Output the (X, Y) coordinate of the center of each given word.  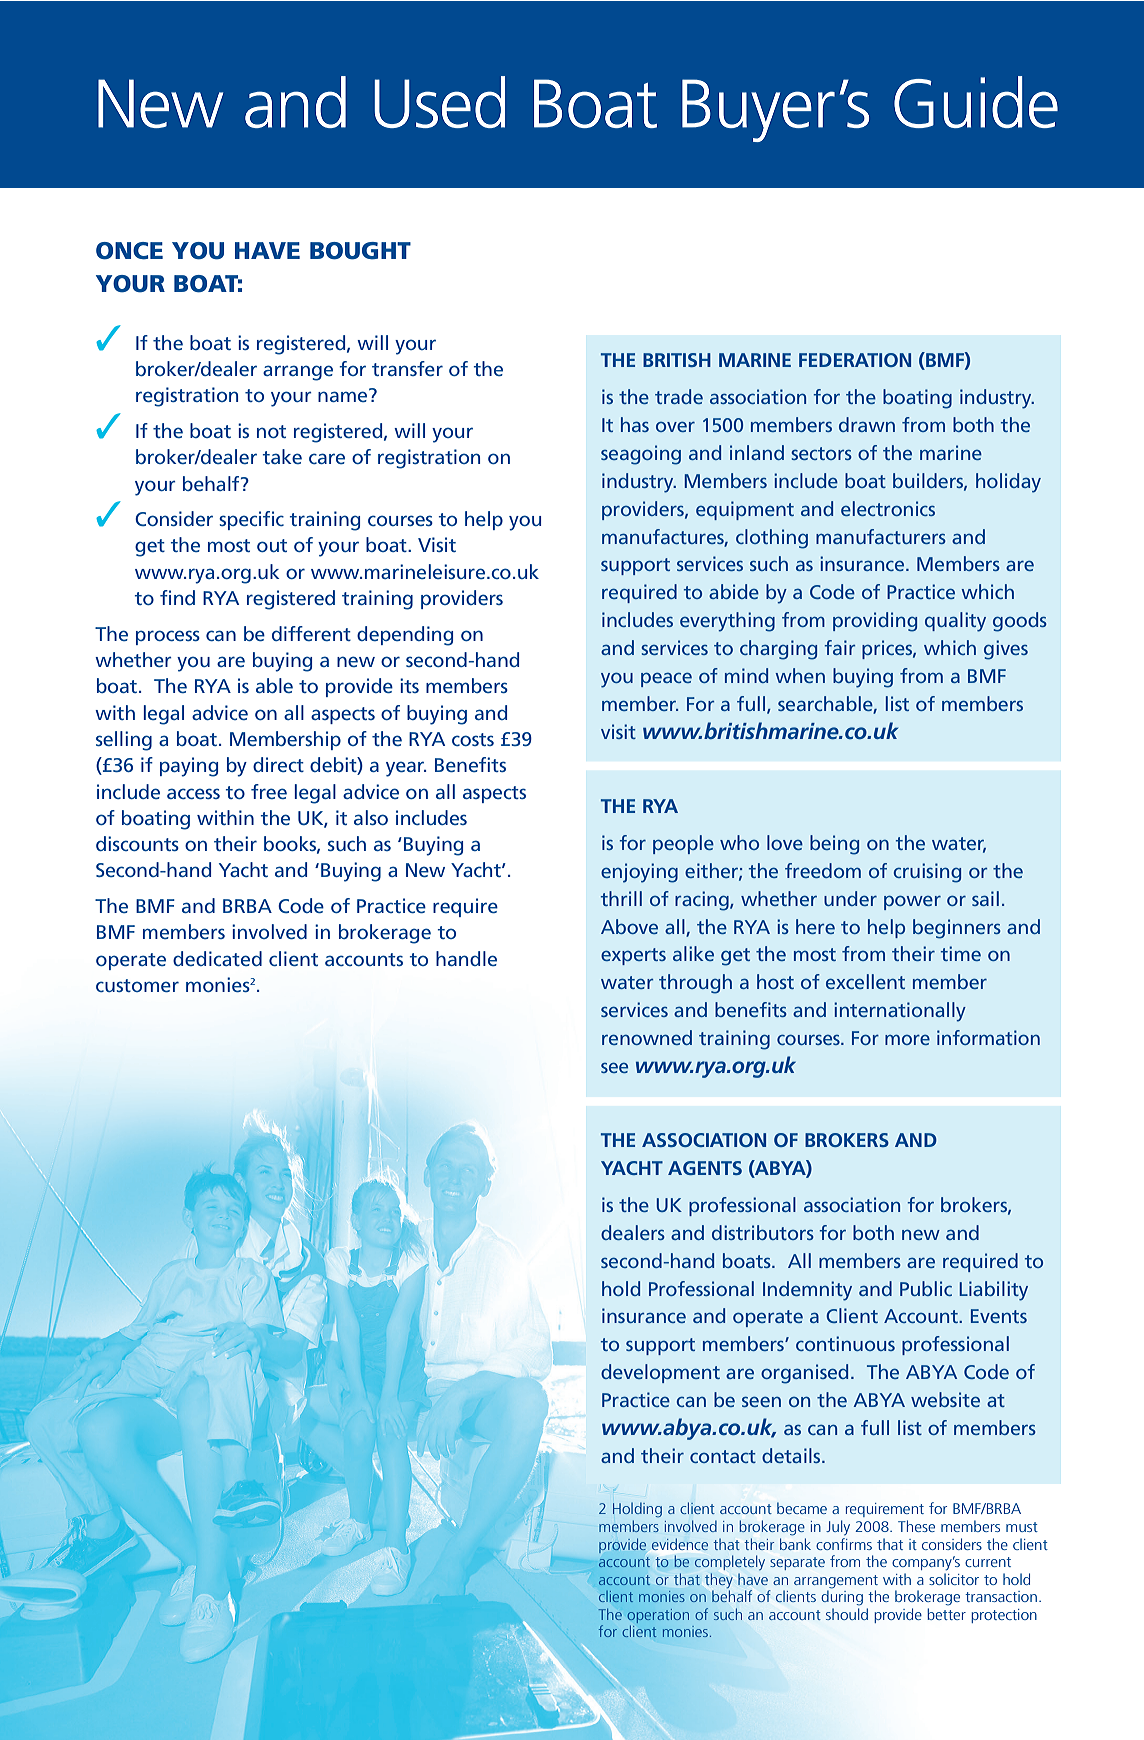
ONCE (129, 251)
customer (137, 985)
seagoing (641, 455)
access (193, 793)
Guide (976, 102)
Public (926, 1288)
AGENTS (705, 1168)
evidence (680, 1544)
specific (251, 520)
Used (439, 102)
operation (658, 1616)
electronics (888, 508)
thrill (621, 898)
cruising (927, 873)
